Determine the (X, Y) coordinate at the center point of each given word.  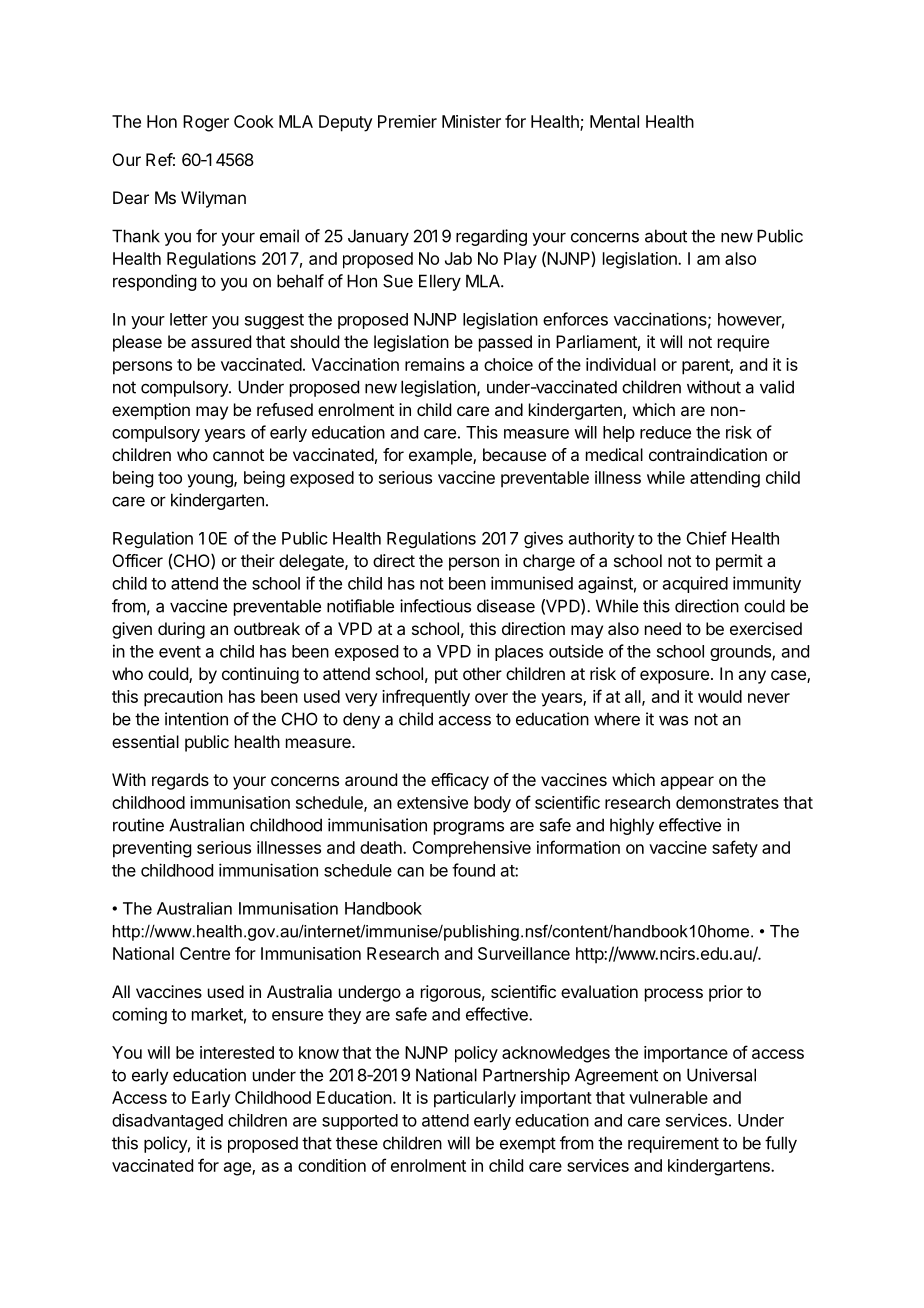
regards (180, 781)
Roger (206, 123)
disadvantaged (167, 1121)
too (170, 478)
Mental (614, 121)
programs (469, 828)
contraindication (708, 454)
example (441, 456)
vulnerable (668, 1097)
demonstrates (727, 802)
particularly (475, 1099)
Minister (471, 121)
